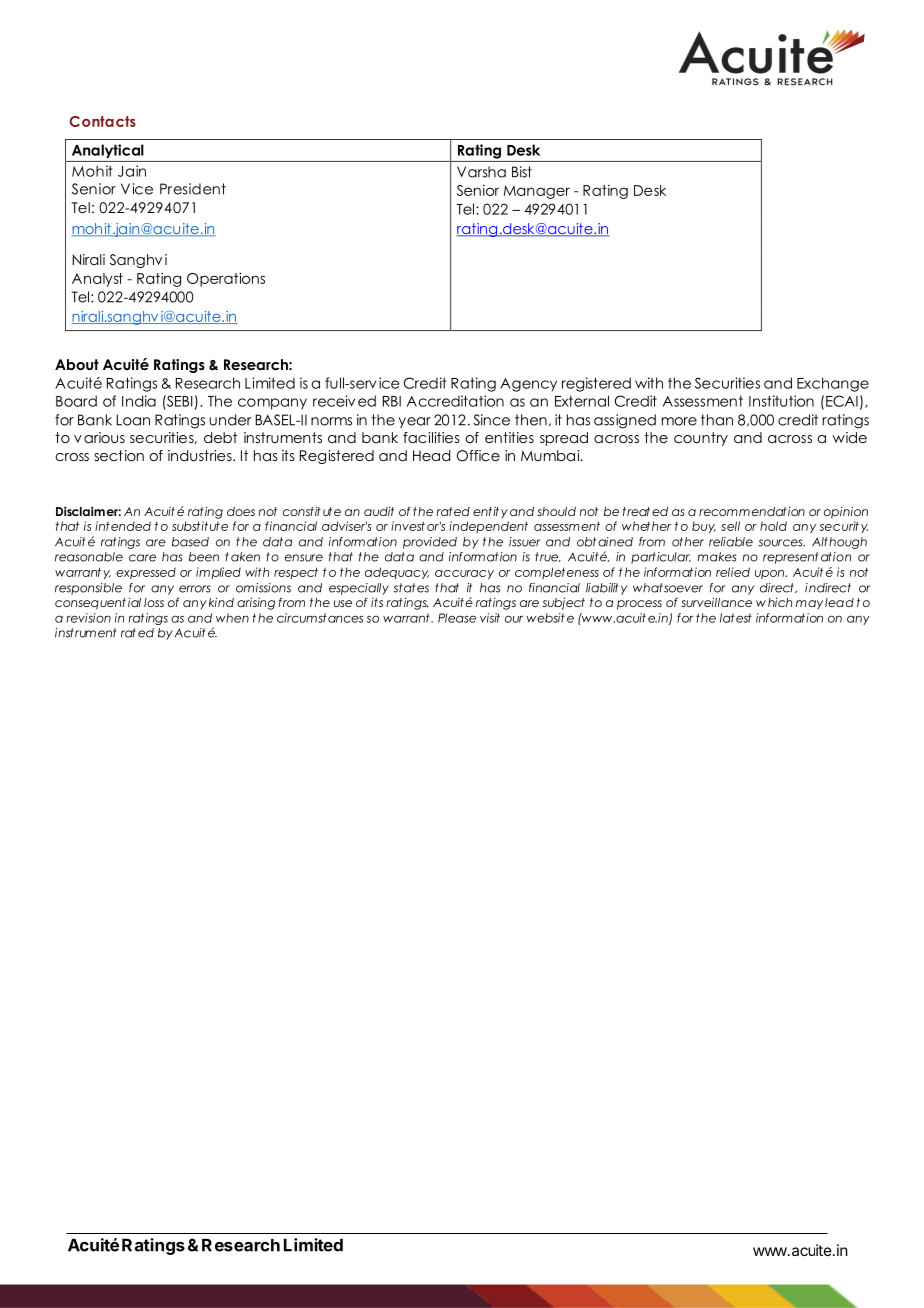 This screenshot has height=1308, width=924. What do you see at coordinates (201, 455) in the screenshot?
I see `industries` at bounding box center [201, 455].
